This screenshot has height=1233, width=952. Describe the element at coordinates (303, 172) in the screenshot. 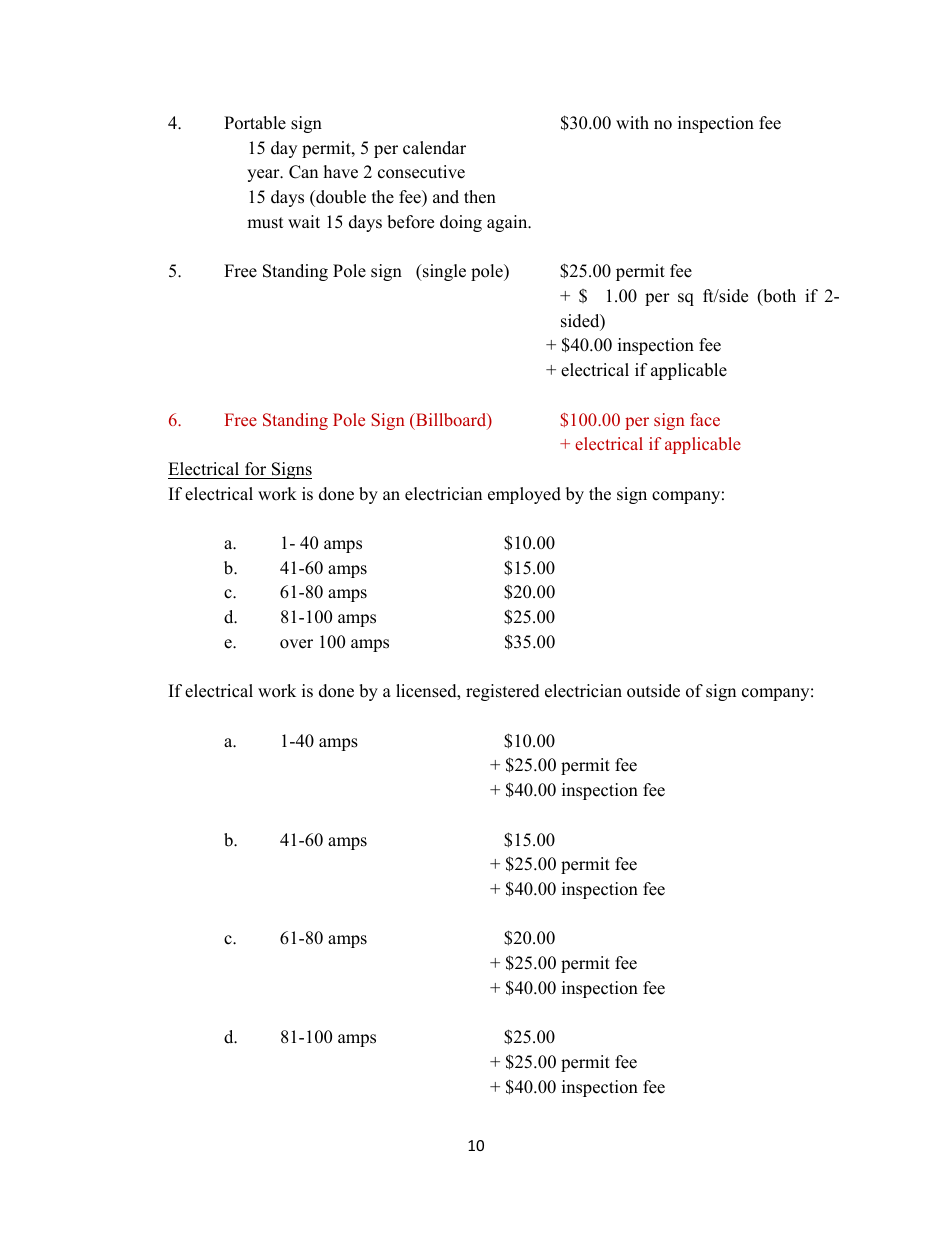

I see `Can` at that location.
